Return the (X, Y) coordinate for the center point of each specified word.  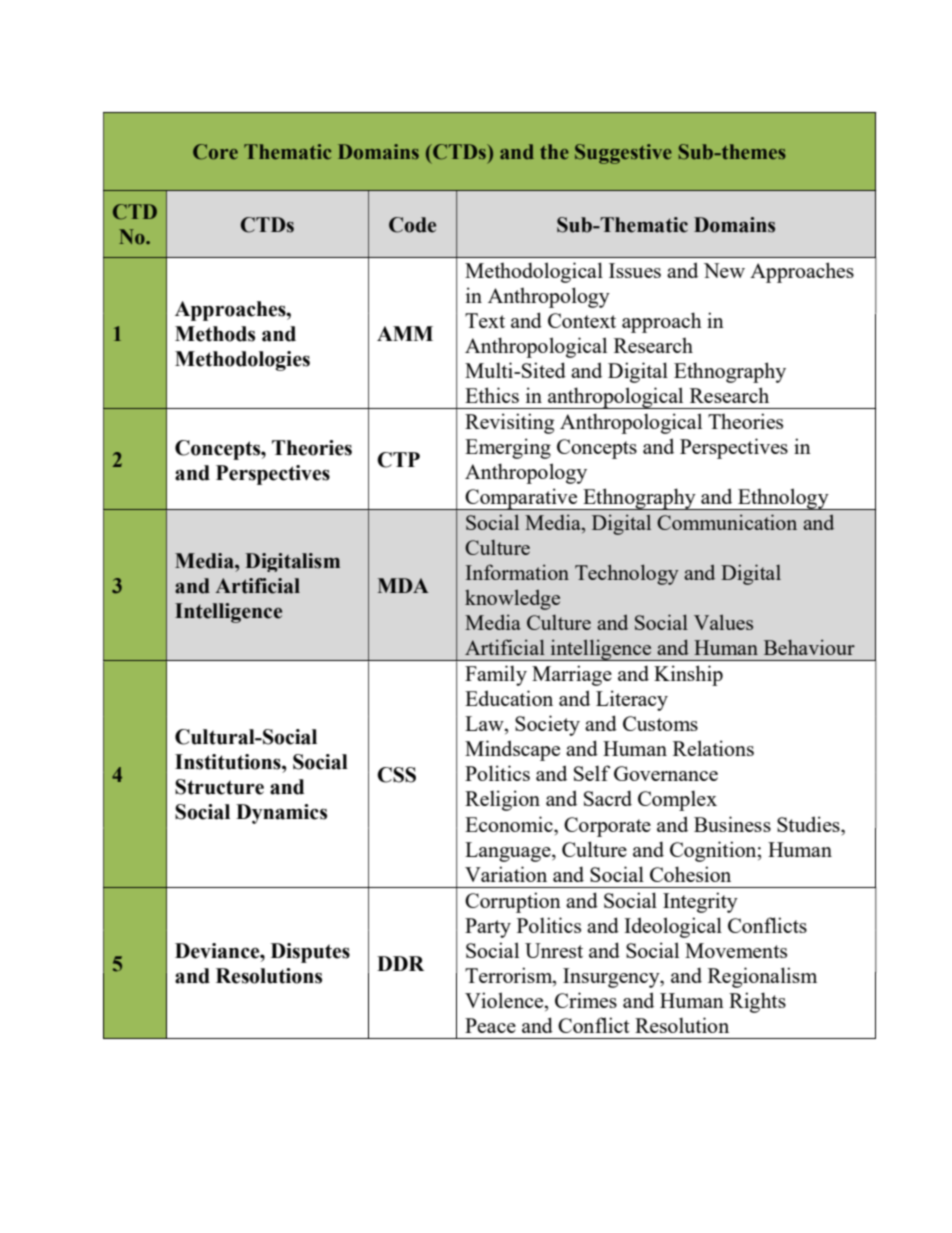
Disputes (310, 953)
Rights (757, 1002)
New (724, 270)
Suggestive (623, 154)
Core (215, 152)
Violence (505, 1000)
